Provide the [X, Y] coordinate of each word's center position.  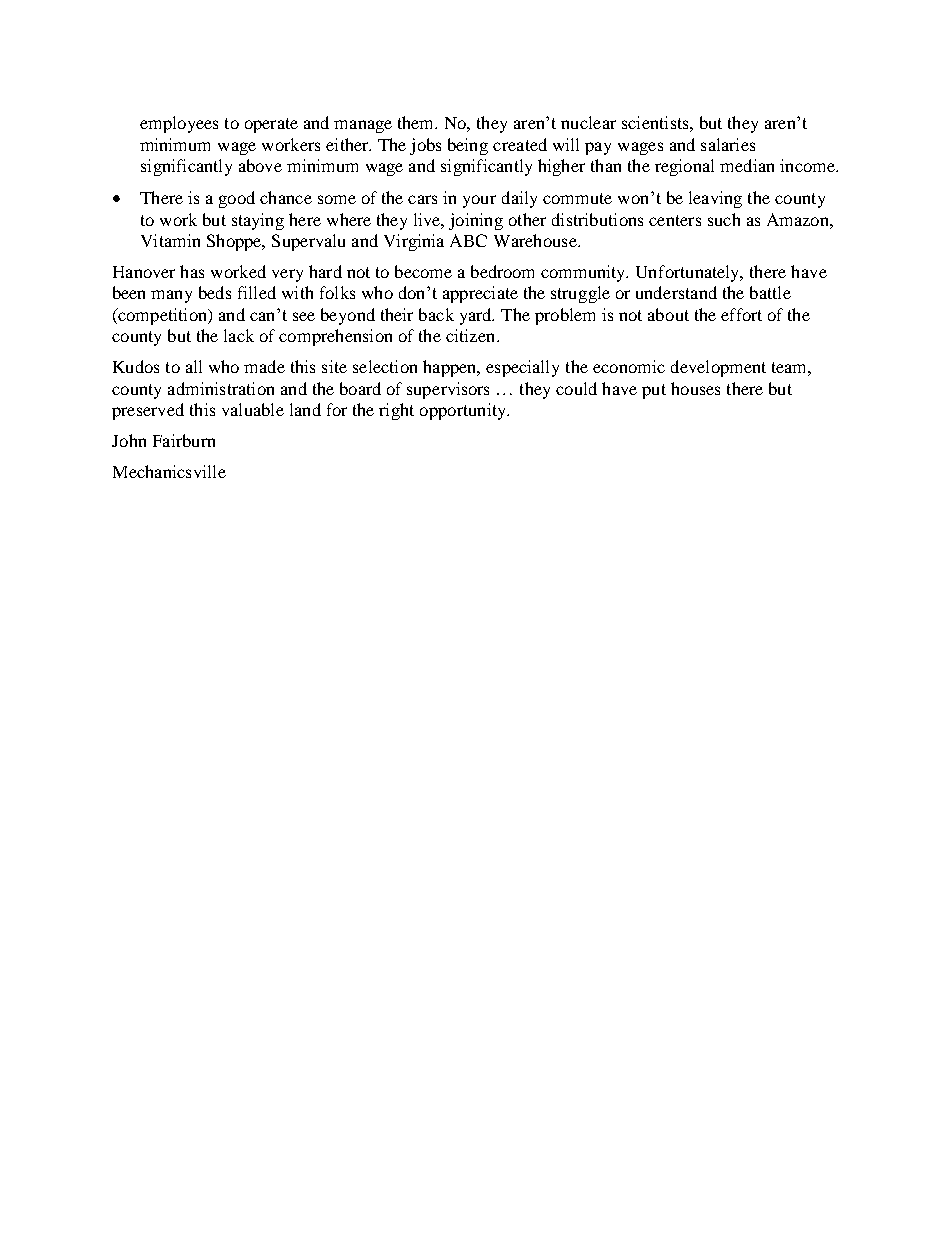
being [468, 146]
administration [221, 388]
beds [215, 292]
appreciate [480, 294]
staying [258, 221]
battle [770, 292]
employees [179, 124]
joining [476, 221]
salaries [728, 144]
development [718, 368]
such [724, 219]
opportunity [464, 411]
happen [451, 368]
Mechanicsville [169, 471]
